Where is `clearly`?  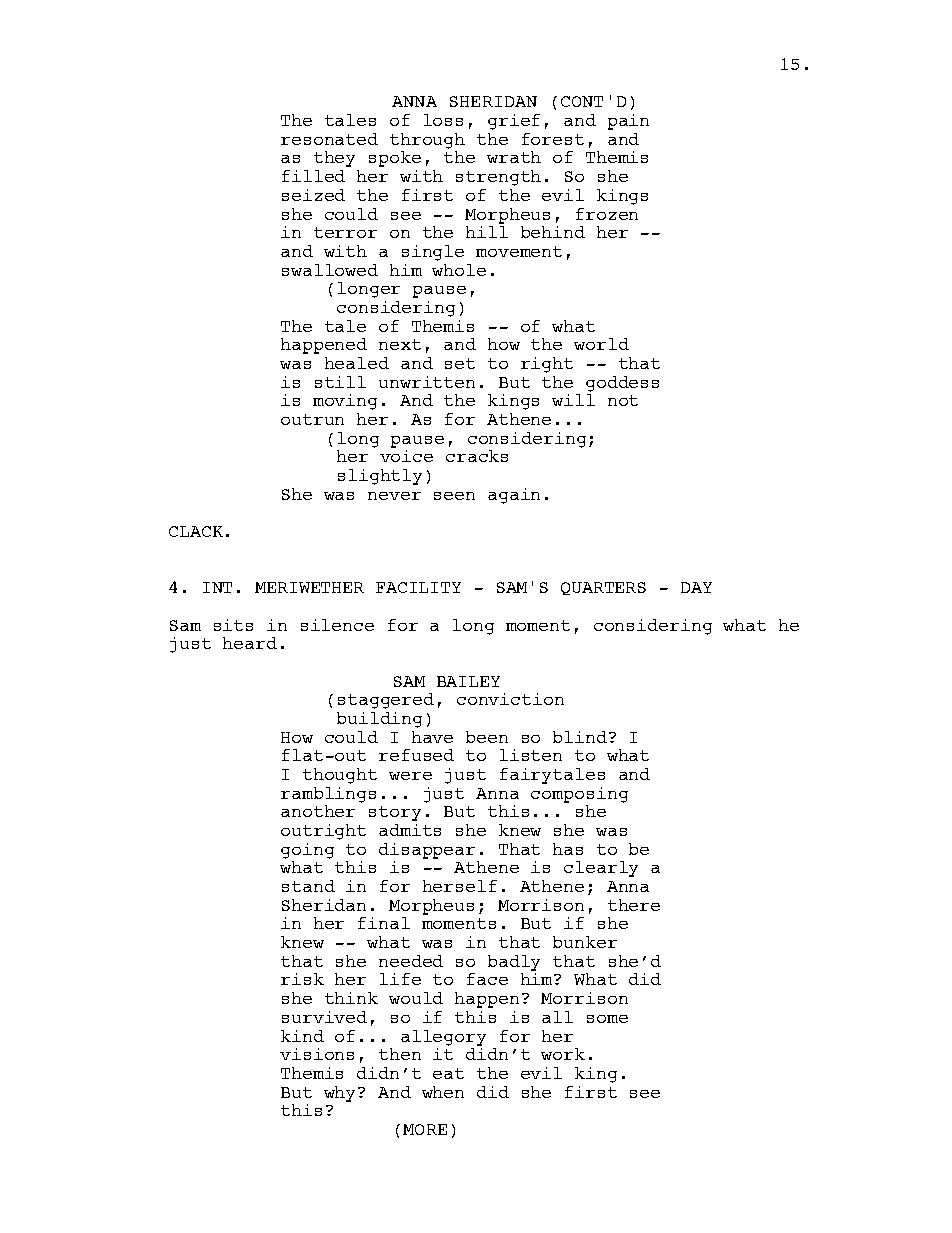 clearly is located at coordinates (601, 869).
